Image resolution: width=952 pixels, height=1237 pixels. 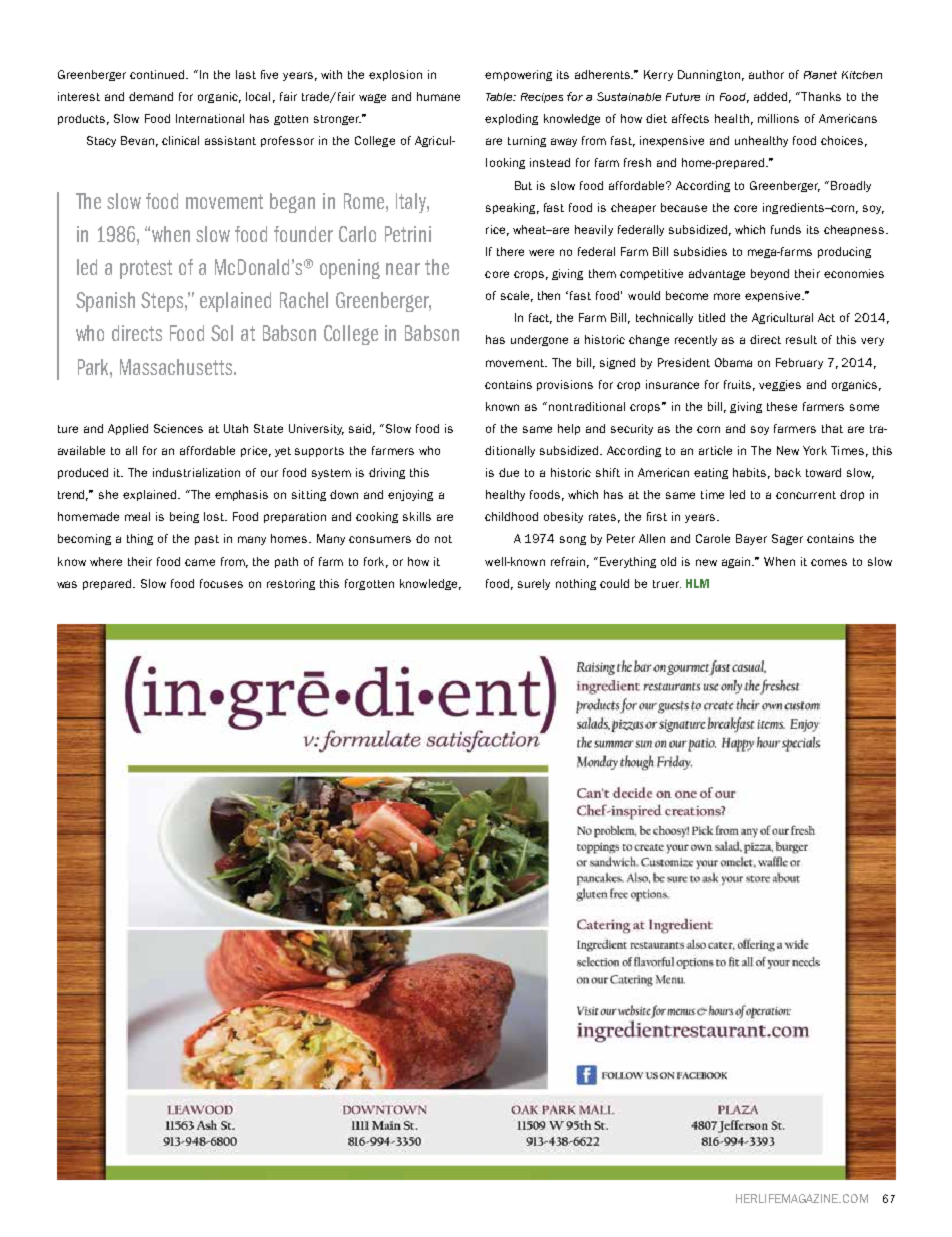 What do you see at coordinates (178, 428) in the screenshot?
I see `Sciences` at bounding box center [178, 428].
